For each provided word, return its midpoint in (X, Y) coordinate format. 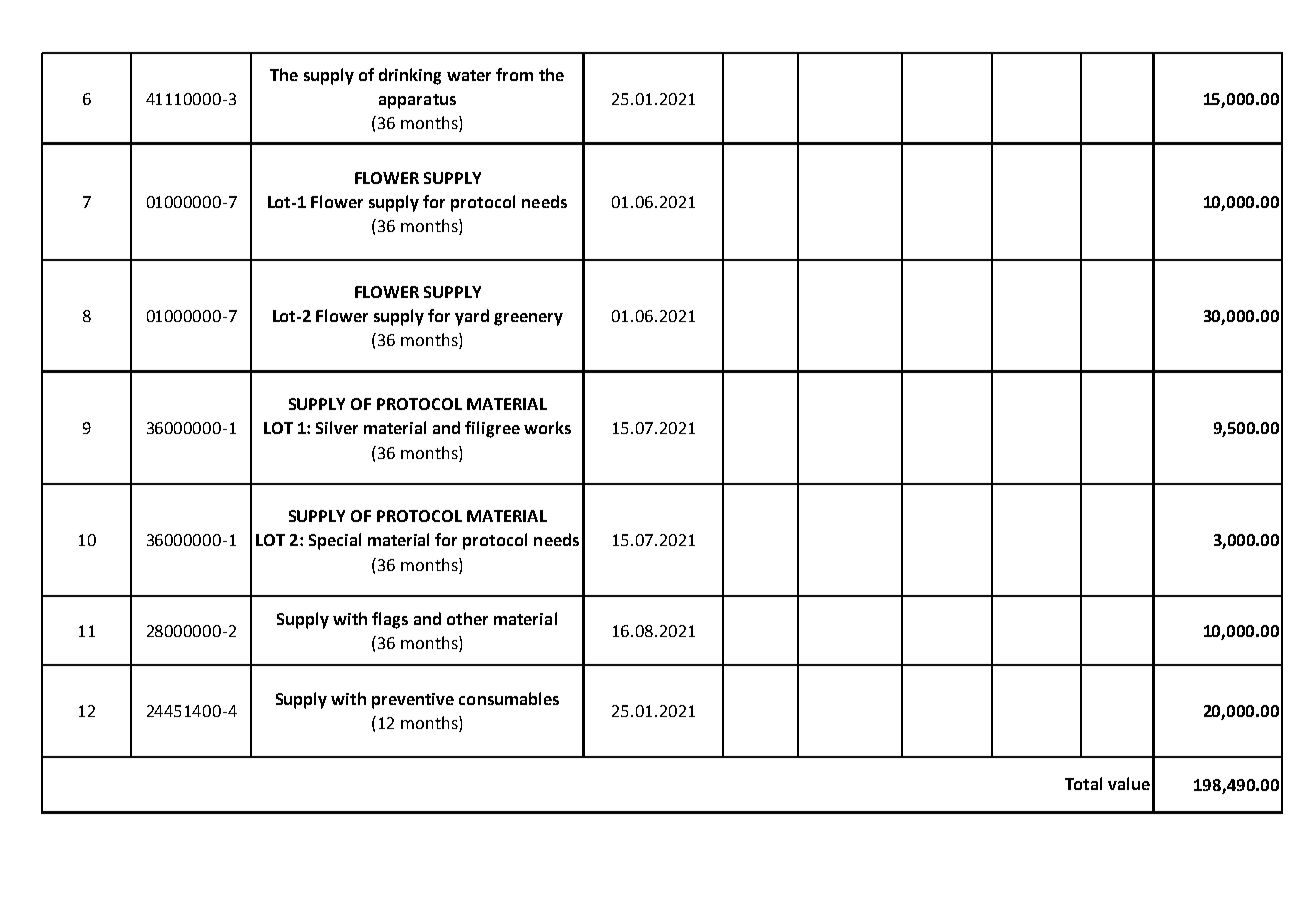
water (469, 75)
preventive (413, 701)
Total (1083, 783)
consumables (509, 698)
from (514, 74)
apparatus (417, 101)
